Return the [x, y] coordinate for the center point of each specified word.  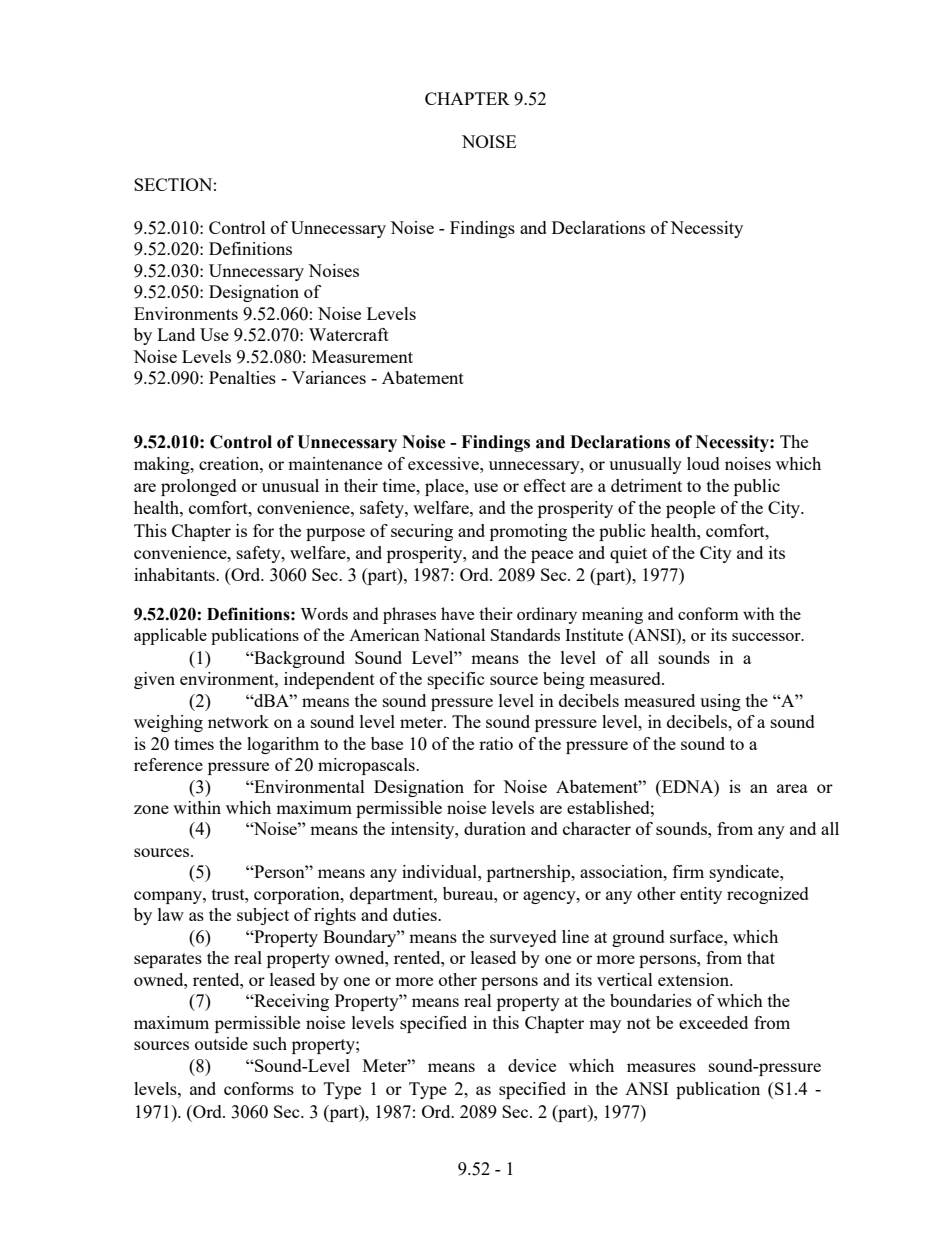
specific [456, 680]
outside [221, 1043]
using [720, 702]
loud [703, 463]
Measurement [362, 356]
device [532, 1065]
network [238, 721]
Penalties [242, 377]
